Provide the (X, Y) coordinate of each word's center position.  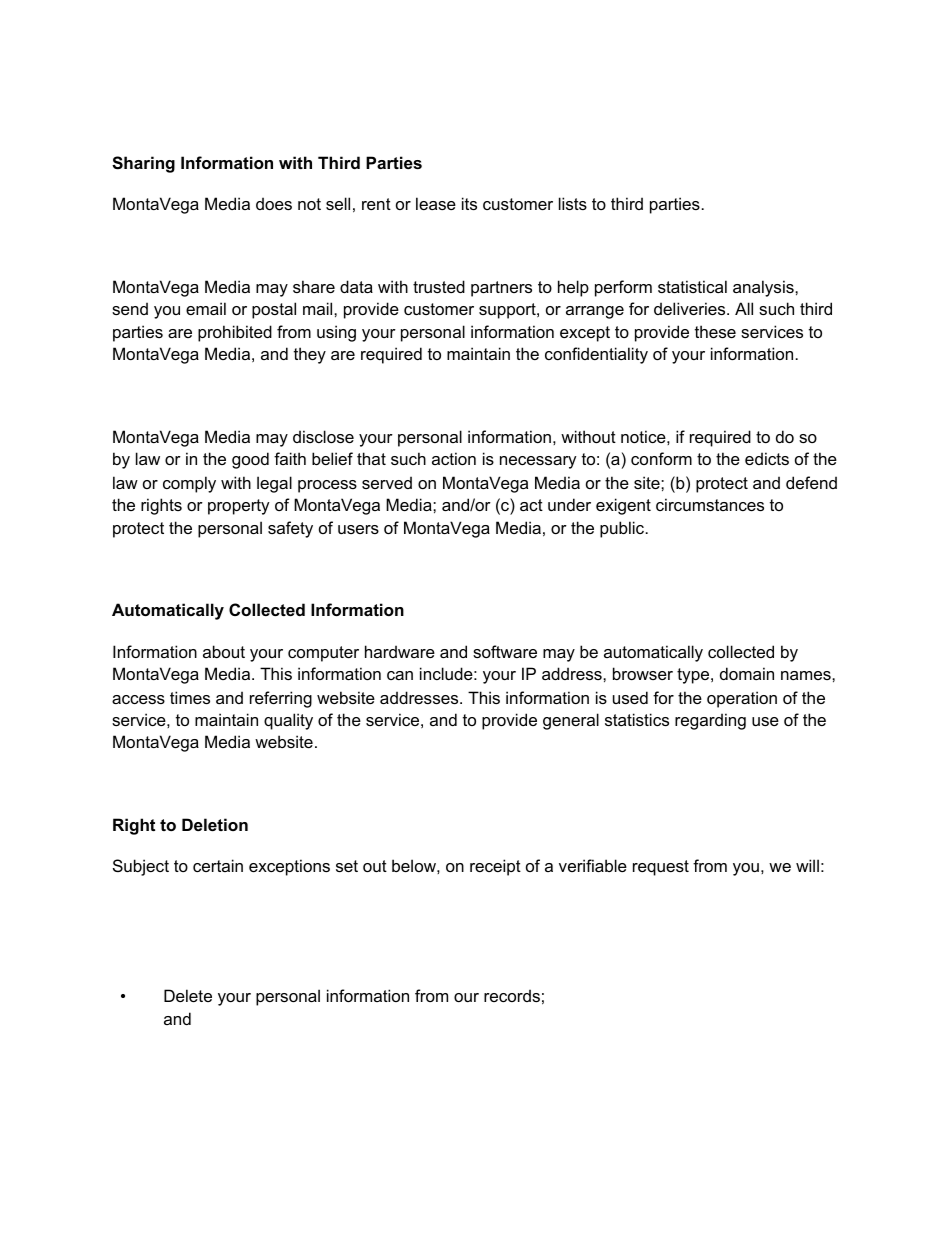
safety (290, 529)
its (469, 203)
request (661, 868)
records (512, 995)
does (274, 203)
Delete (188, 995)
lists (573, 203)
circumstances (710, 504)
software (505, 651)
